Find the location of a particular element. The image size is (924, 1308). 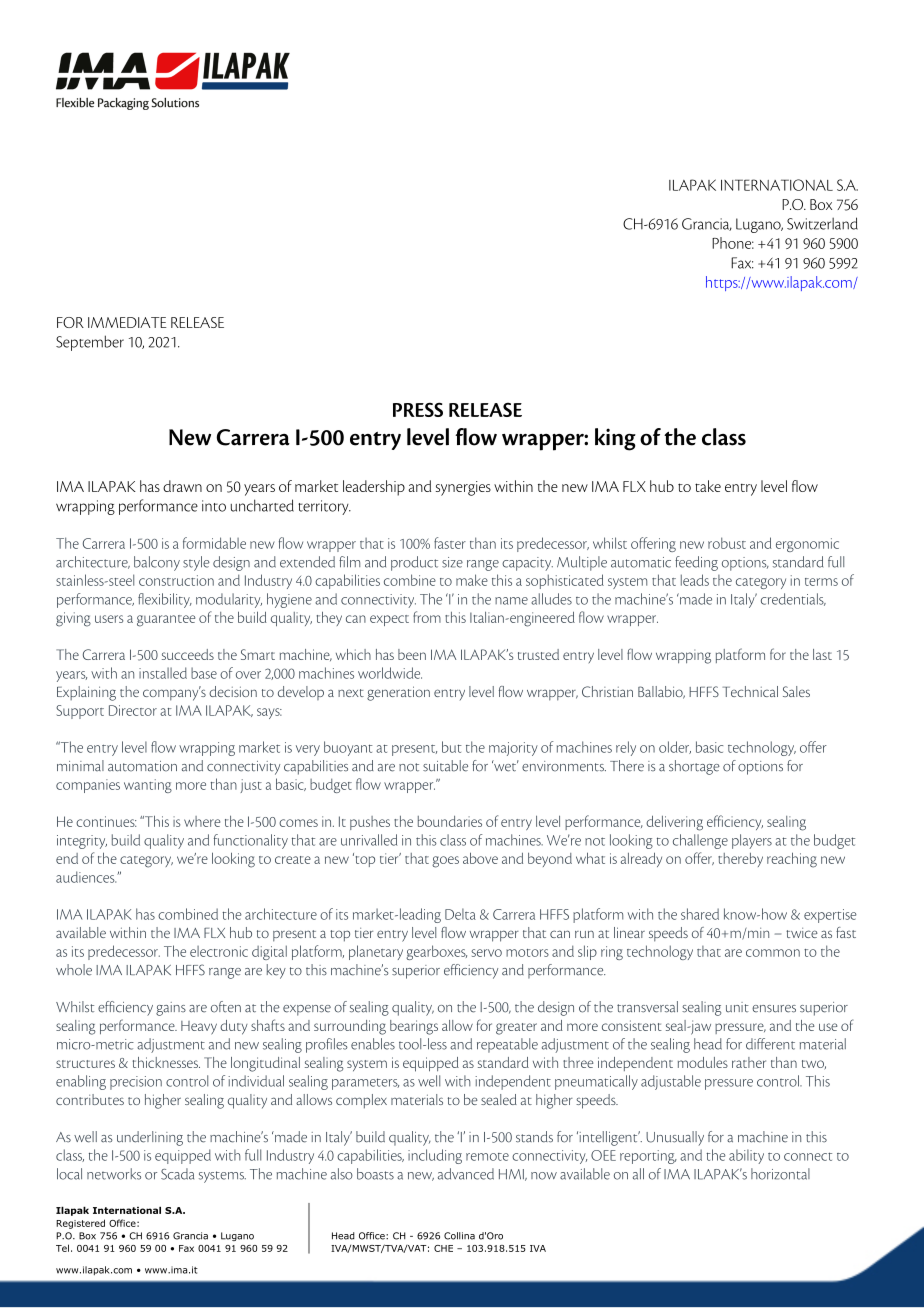

Switzerland is located at coordinates (822, 223).
